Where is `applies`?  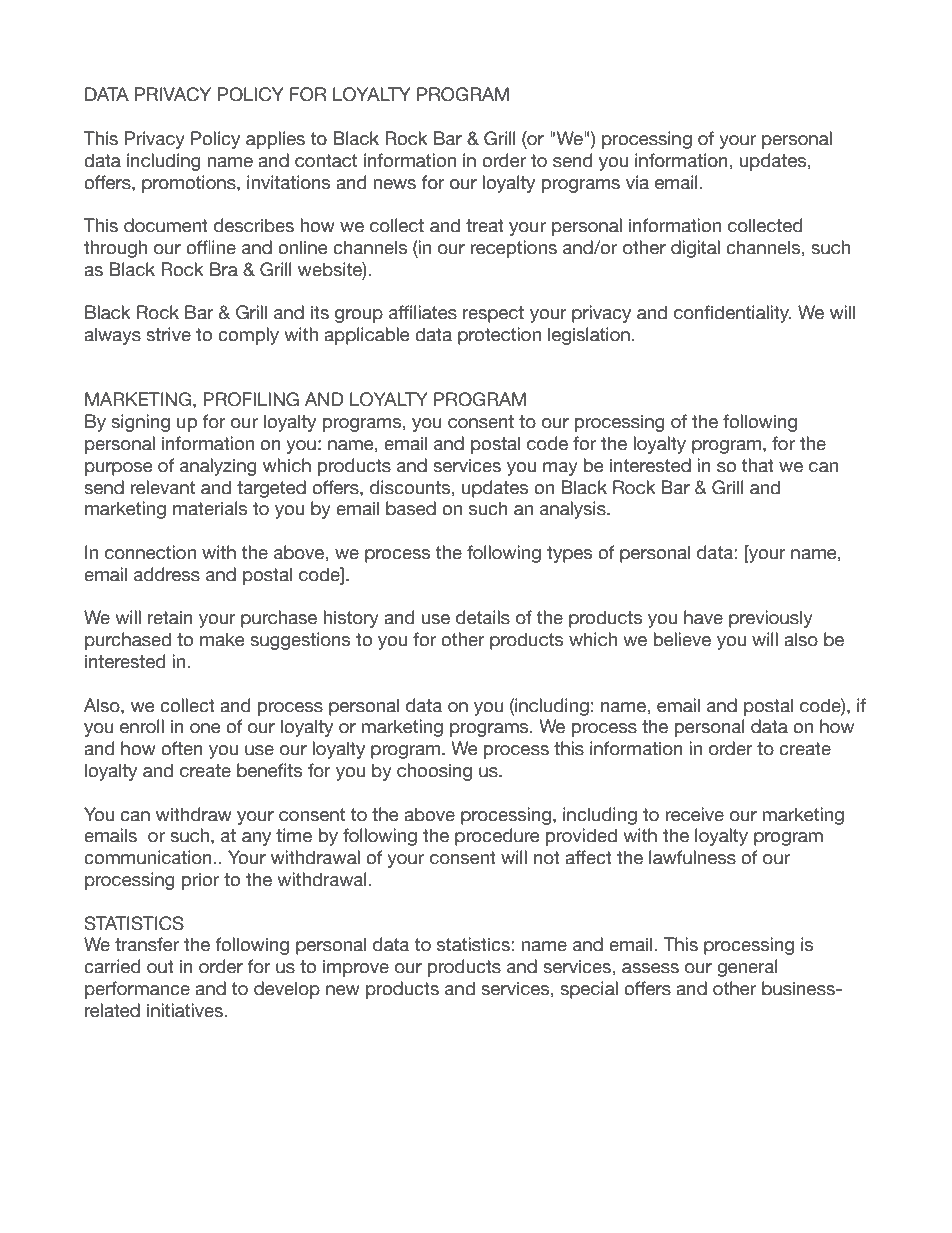 applies is located at coordinates (275, 140).
